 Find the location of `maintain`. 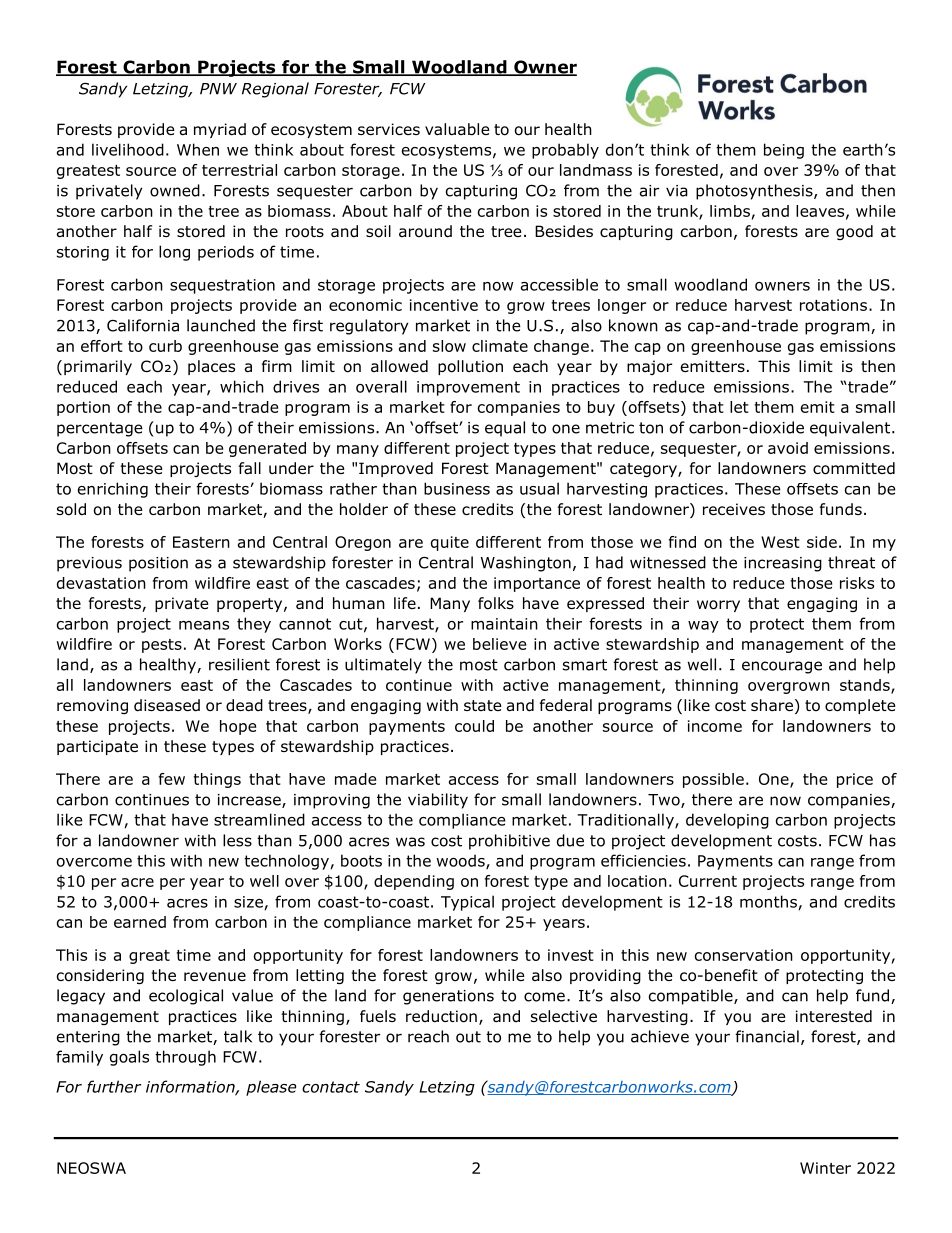

maintain is located at coordinates (504, 624).
